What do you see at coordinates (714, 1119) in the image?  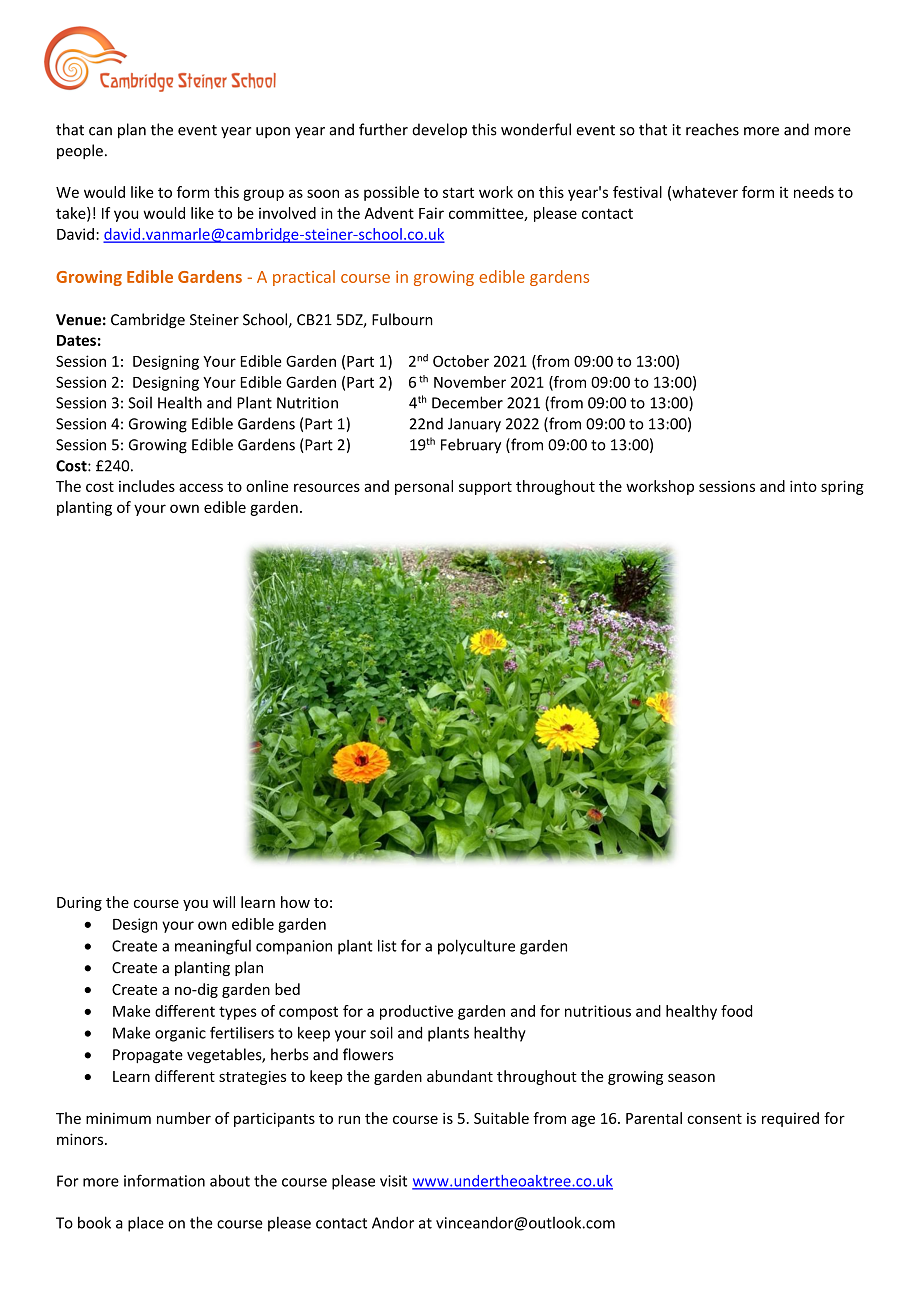 I see `consent` at bounding box center [714, 1119].
